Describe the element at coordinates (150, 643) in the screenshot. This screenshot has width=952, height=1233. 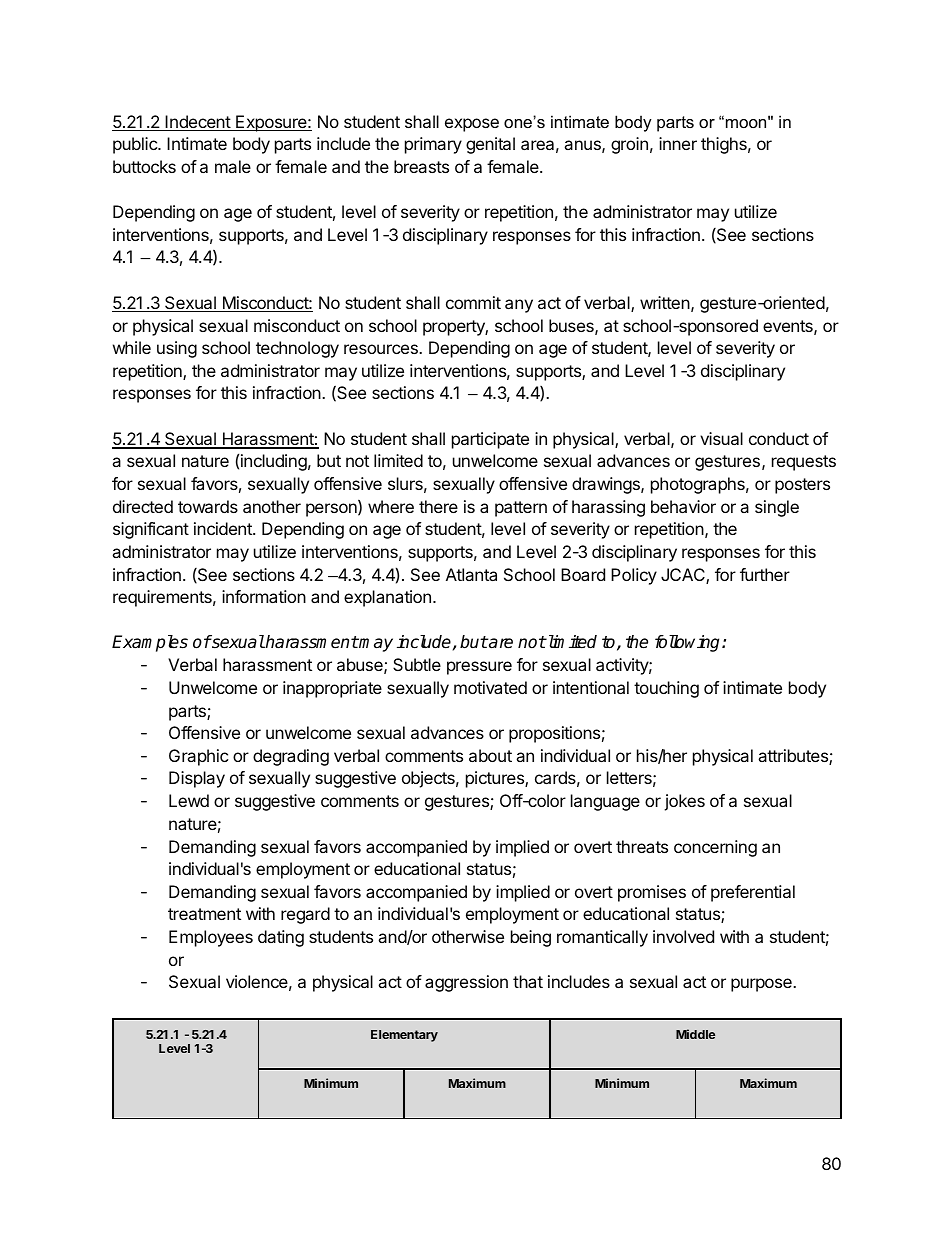
I see `Examples` at that location.
